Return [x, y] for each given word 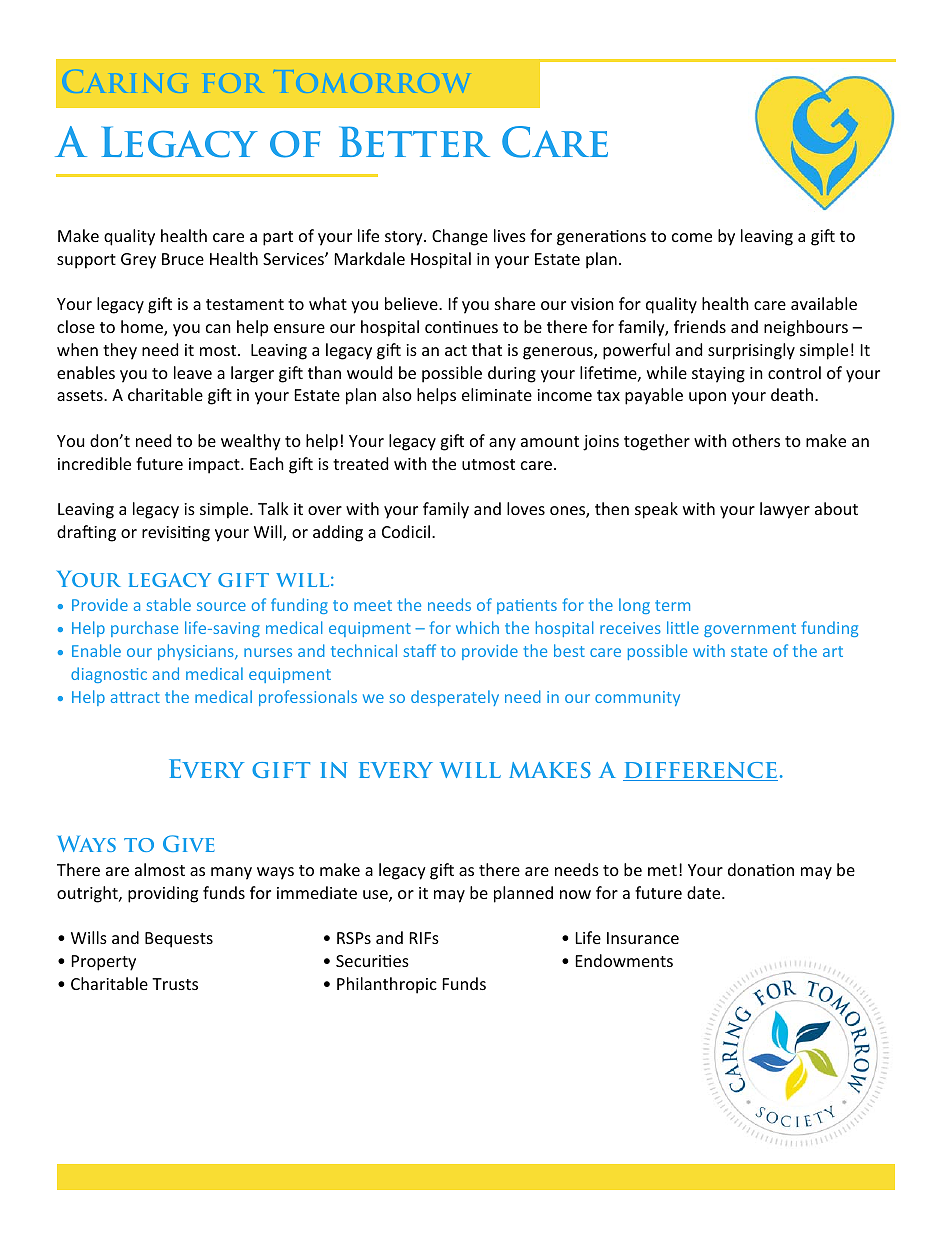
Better [414, 141]
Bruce [183, 259]
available [824, 303]
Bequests [179, 940]
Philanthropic [387, 985]
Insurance [643, 938]
